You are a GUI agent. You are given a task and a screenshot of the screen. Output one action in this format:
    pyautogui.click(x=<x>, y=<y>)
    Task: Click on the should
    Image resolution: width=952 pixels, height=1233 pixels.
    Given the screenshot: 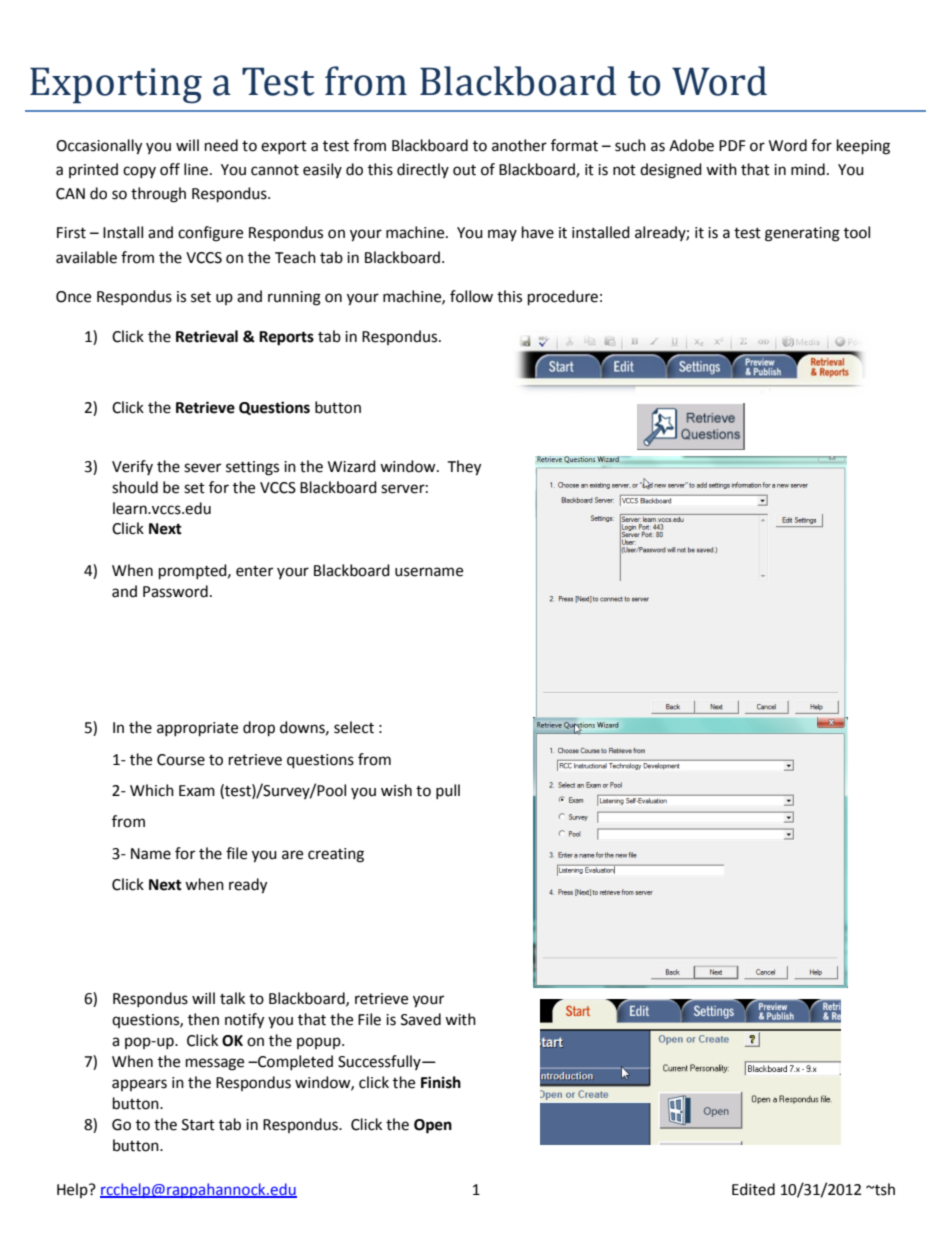 What is the action you would take?
    pyautogui.click(x=135, y=487)
